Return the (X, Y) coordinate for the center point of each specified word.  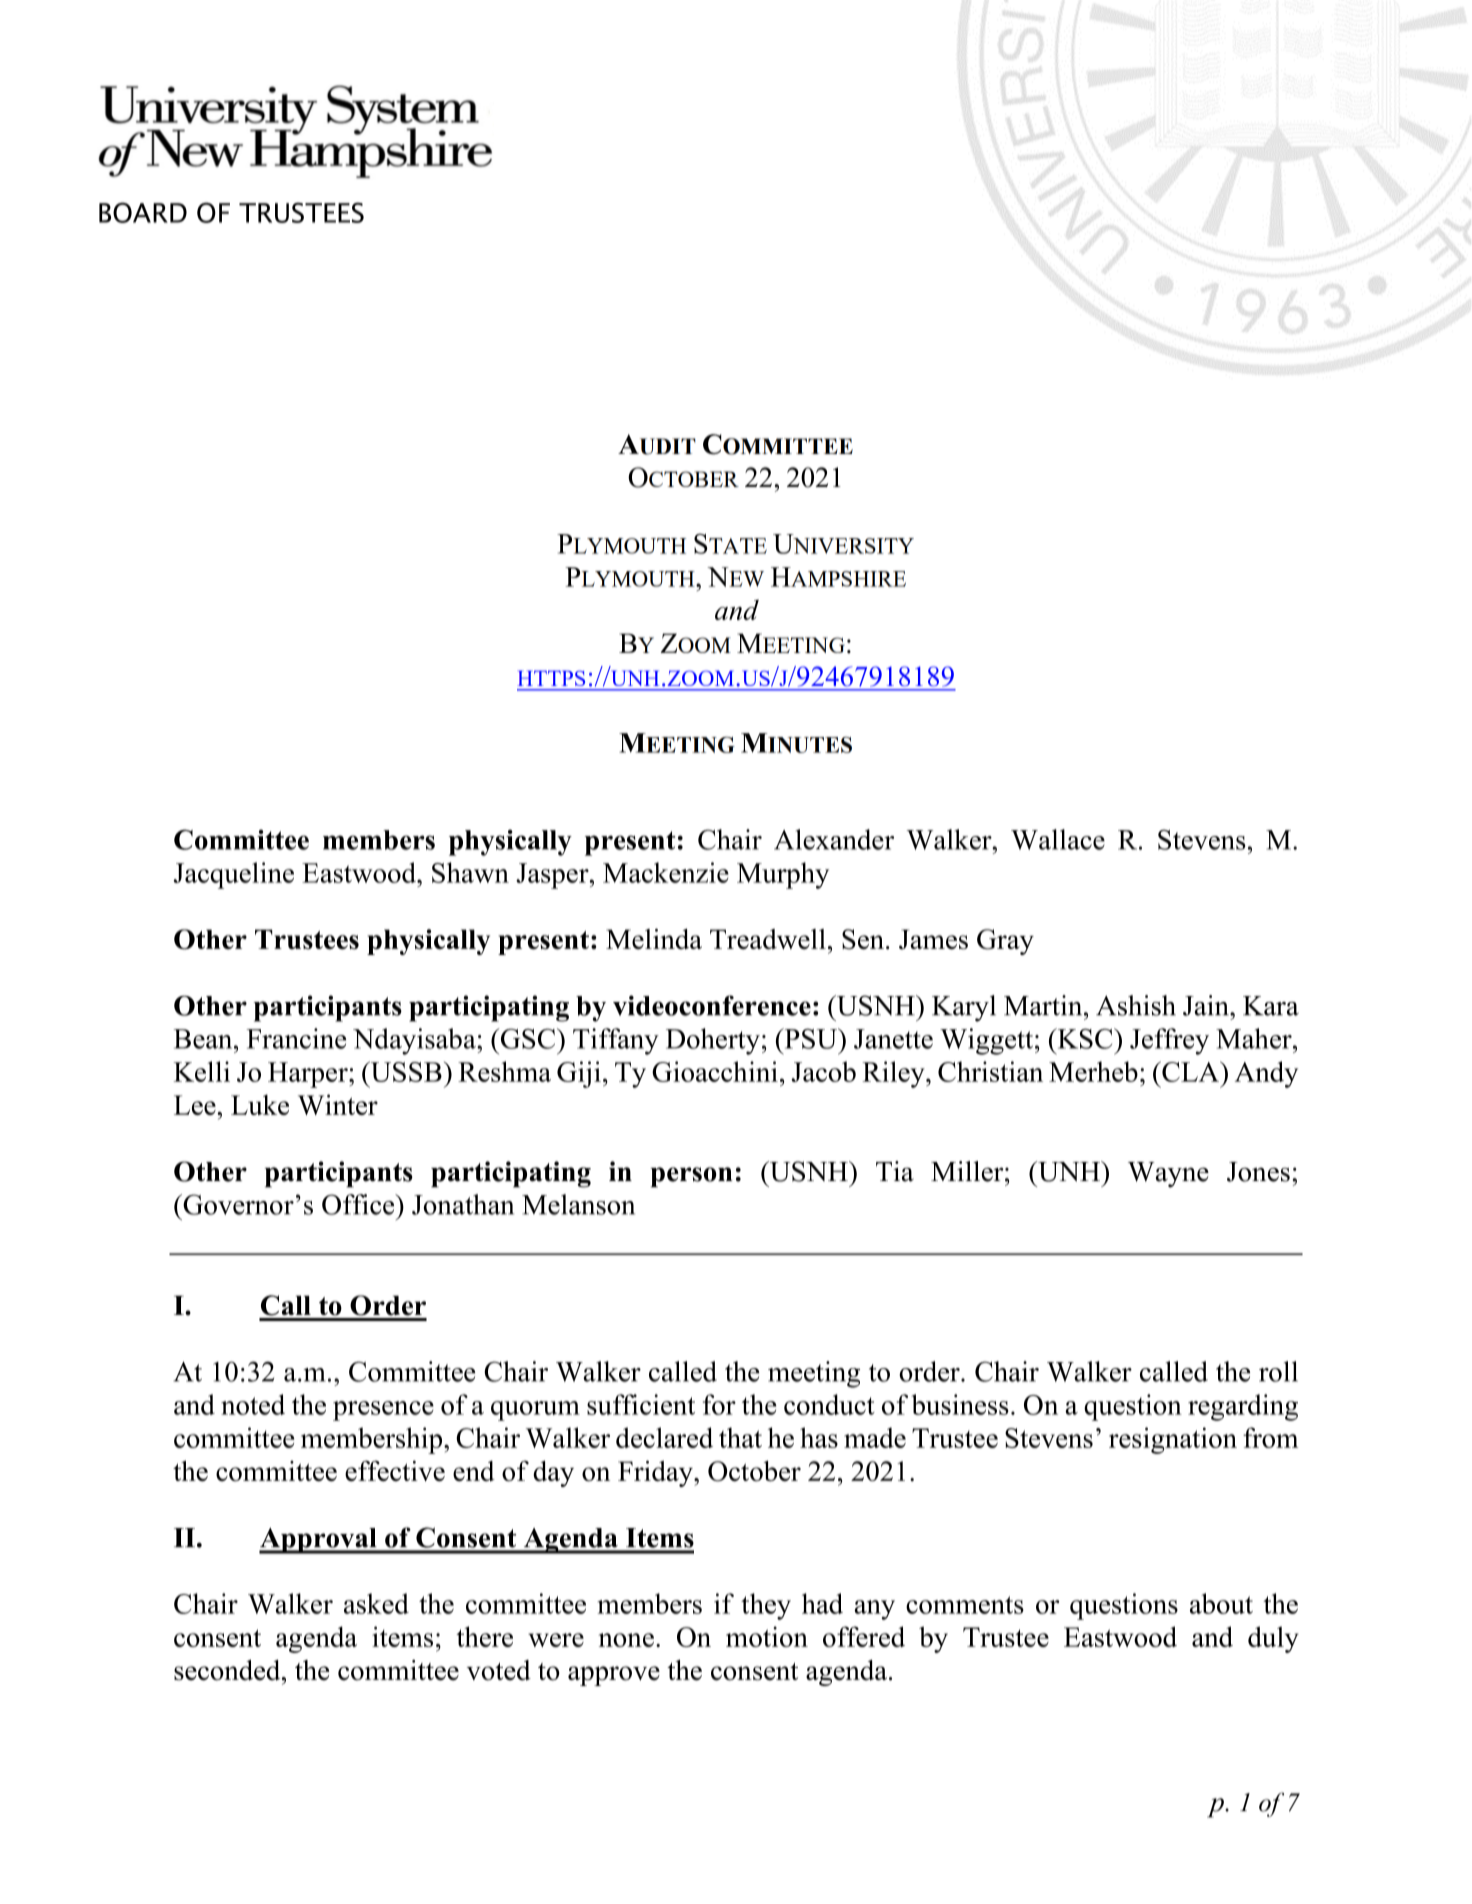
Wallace (1058, 839)
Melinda (654, 939)
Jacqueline (233, 875)
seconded (228, 1670)
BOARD (143, 212)
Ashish (1136, 1005)
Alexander (834, 839)
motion (767, 1636)
